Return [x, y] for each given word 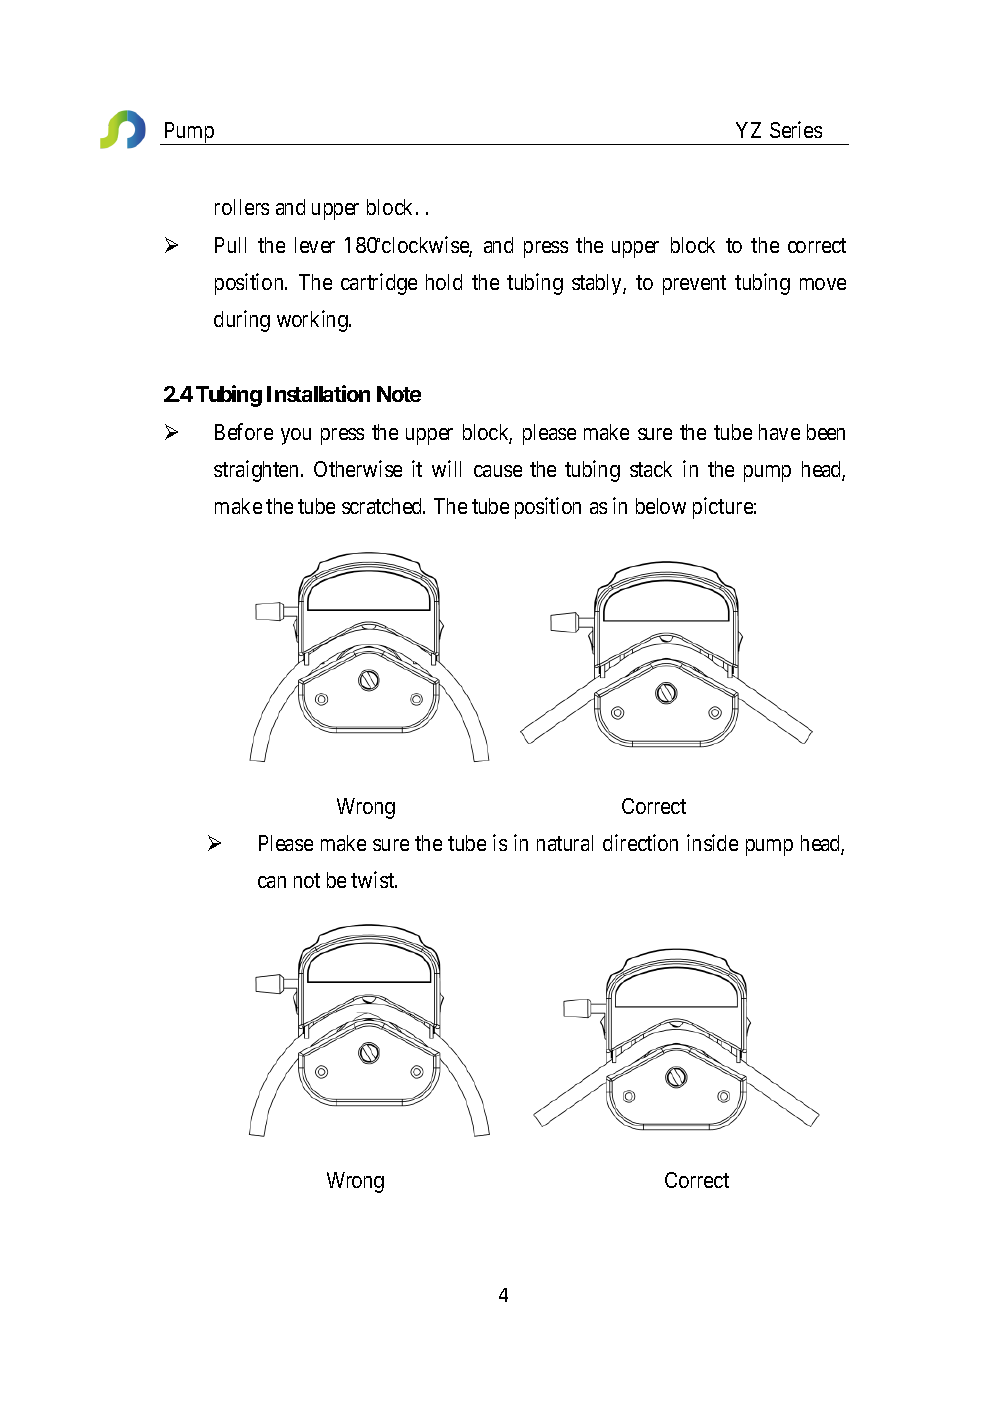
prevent [694, 285]
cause [498, 471]
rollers [242, 207]
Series [796, 129]
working [313, 321]
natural [565, 843]
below [661, 506]
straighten [258, 471]
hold [444, 282]
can [272, 882]
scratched [383, 506]
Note [399, 394]
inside [712, 842]
